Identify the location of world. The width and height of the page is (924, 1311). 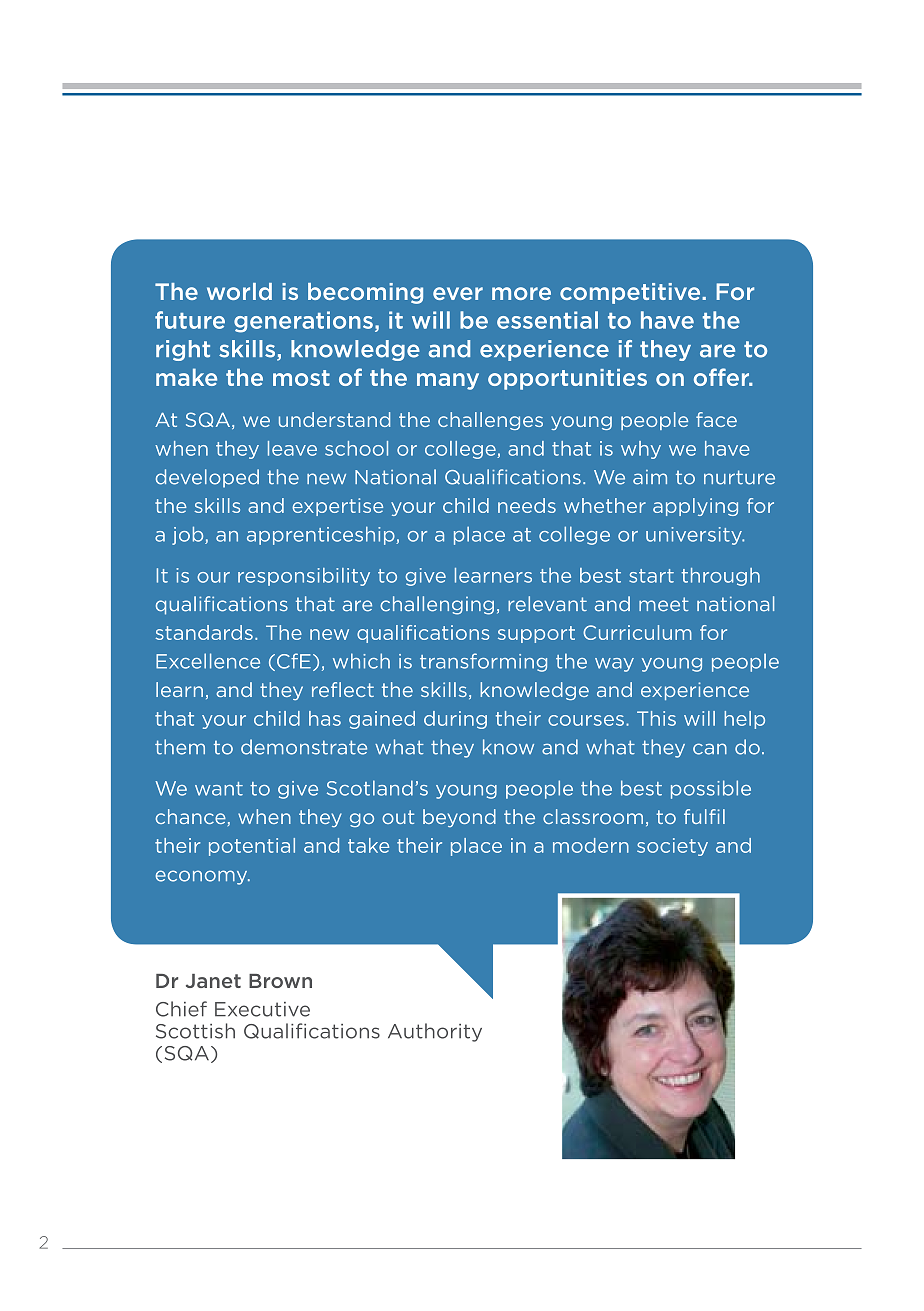
(239, 291).
